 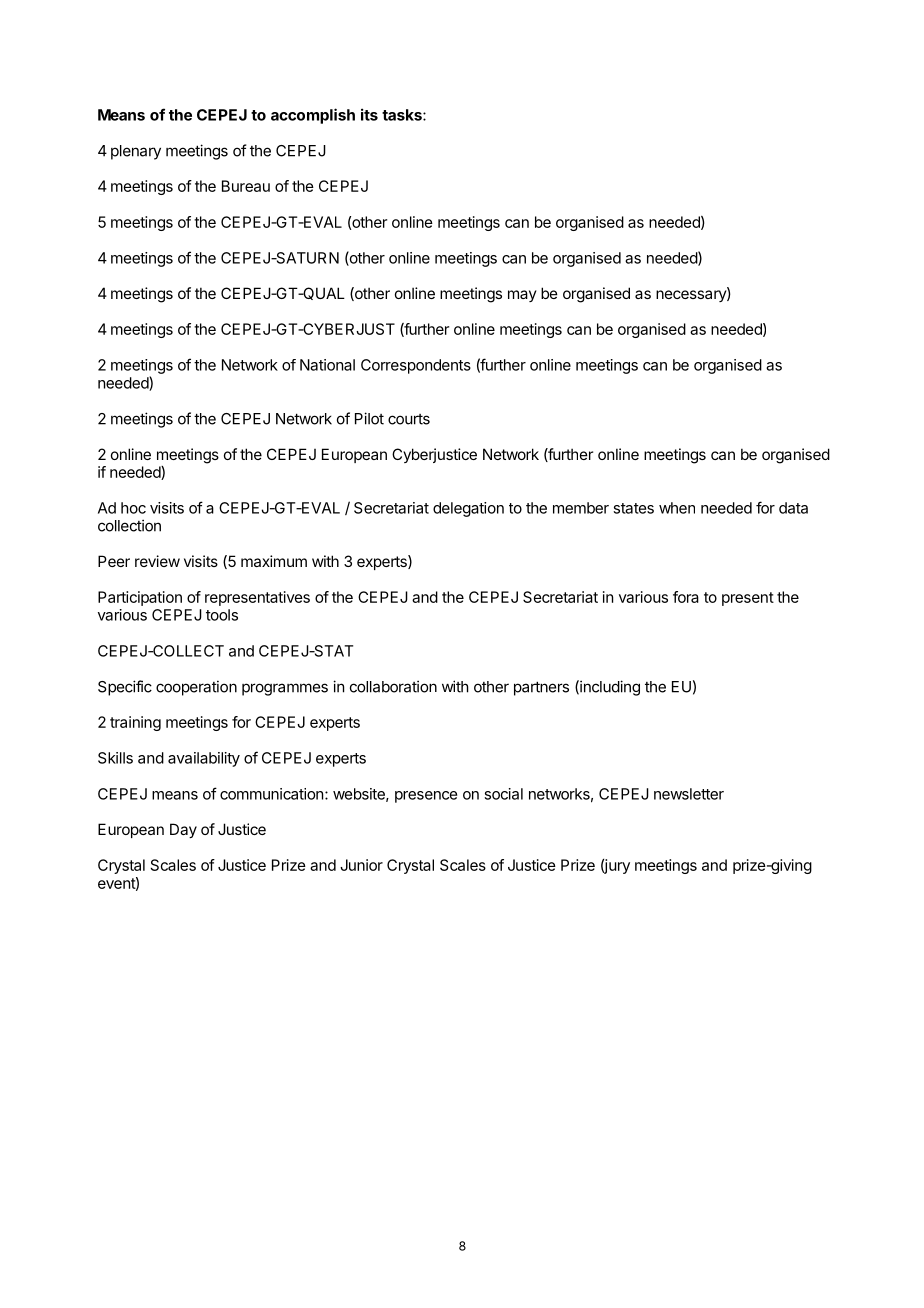 What do you see at coordinates (183, 830) in the document?
I see `Day` at bounding box center [183, 830].
